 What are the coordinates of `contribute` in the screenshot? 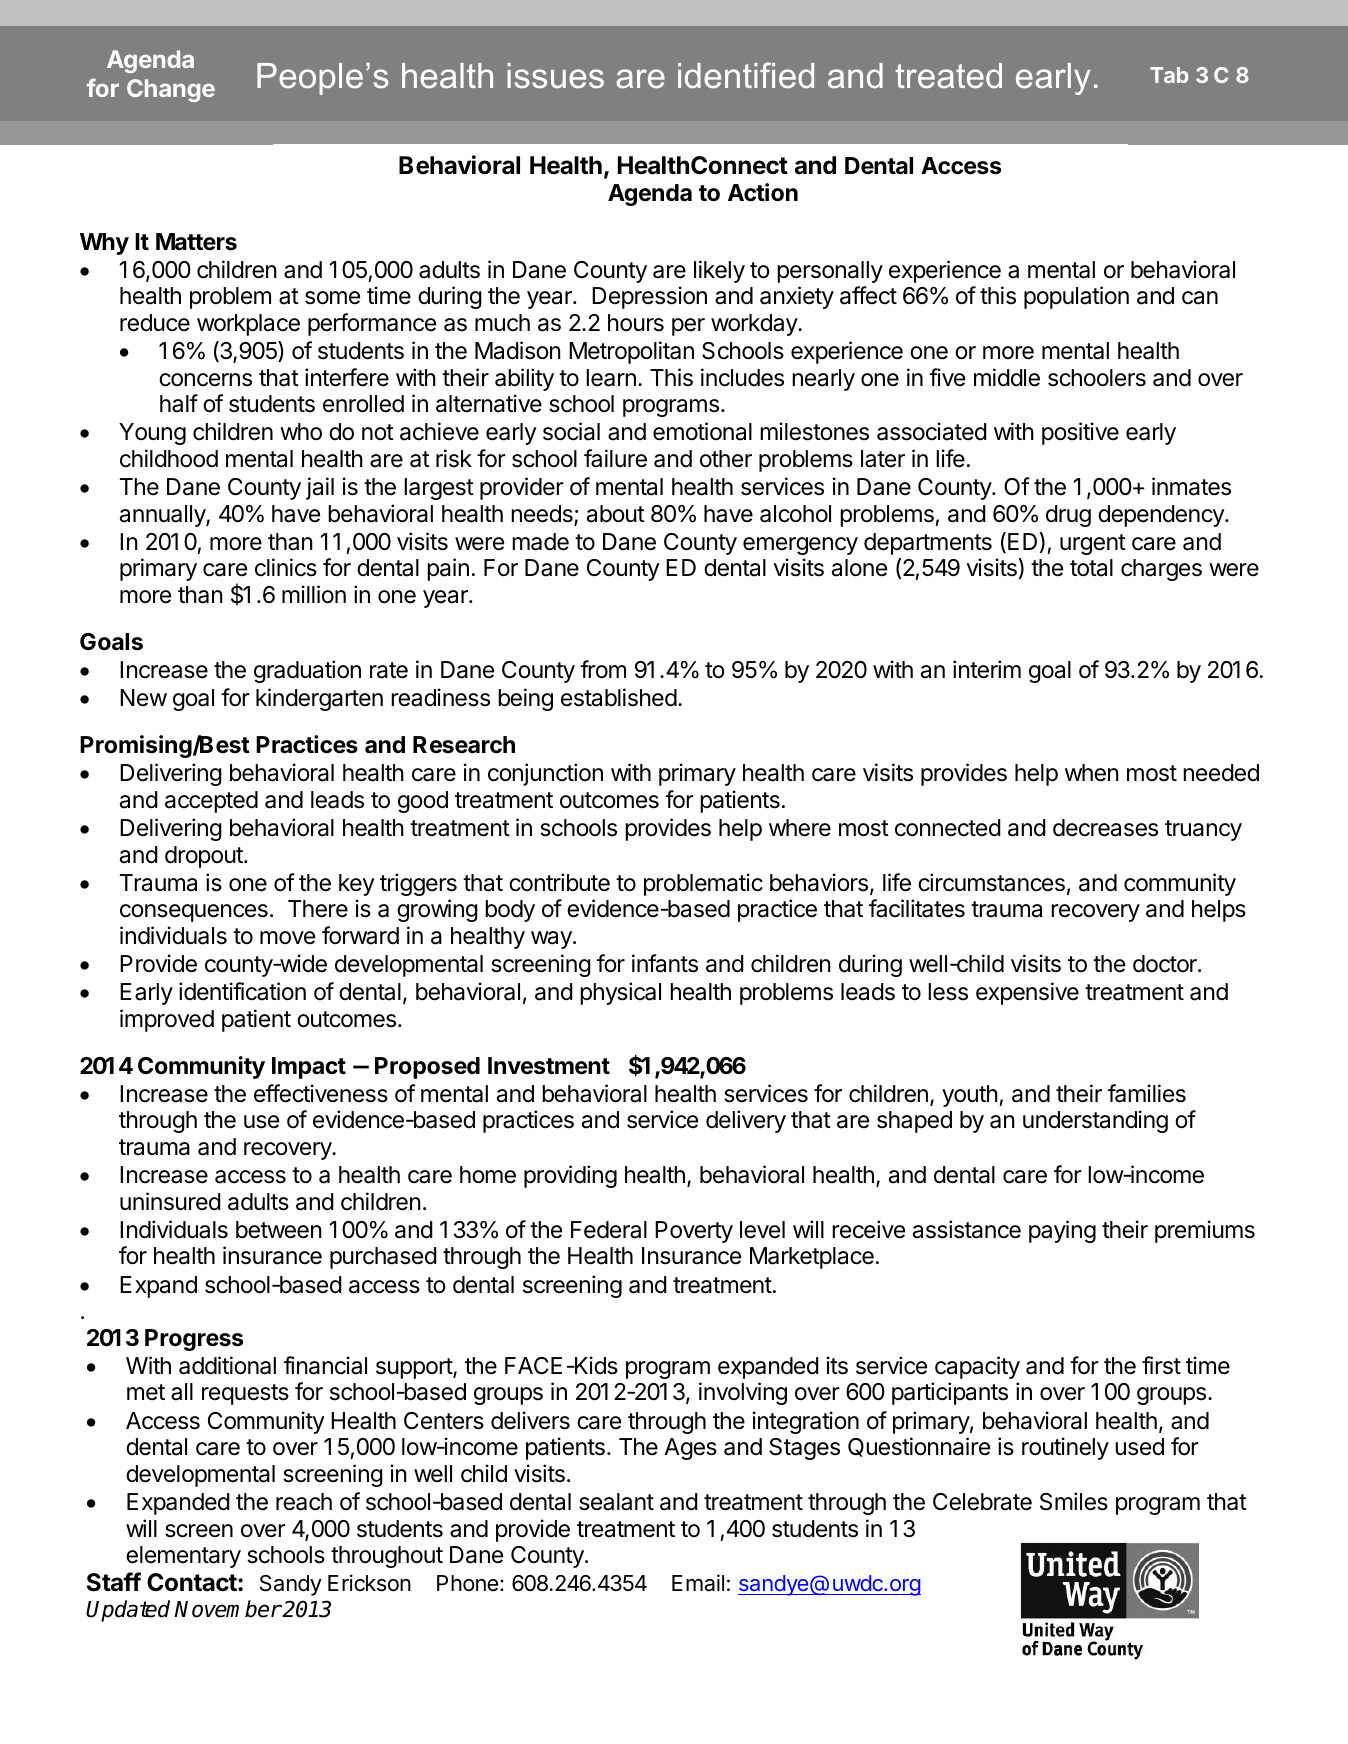 It's located at (559, 882).
